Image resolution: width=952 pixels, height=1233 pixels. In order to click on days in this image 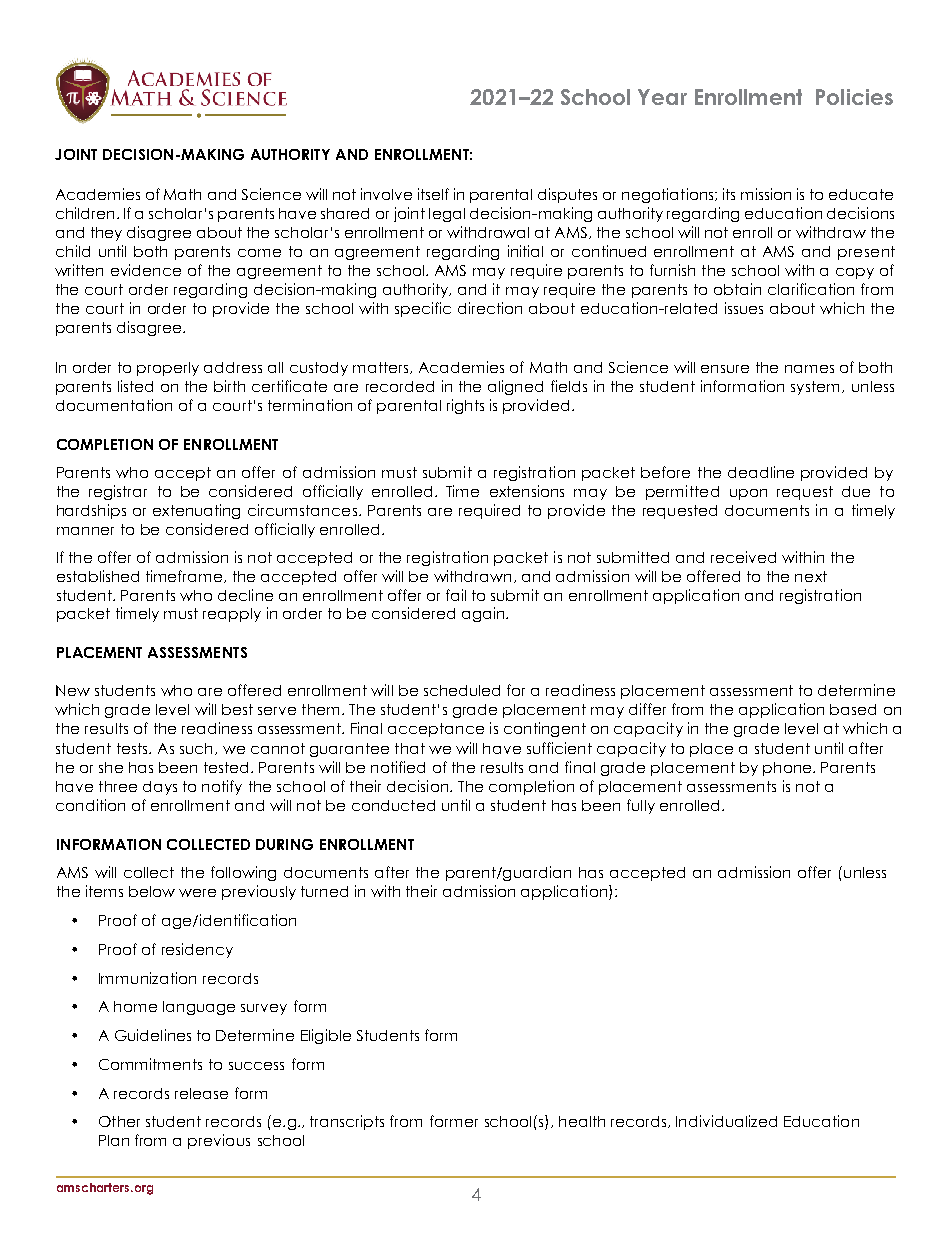, I will do `click(160, 788)`.
